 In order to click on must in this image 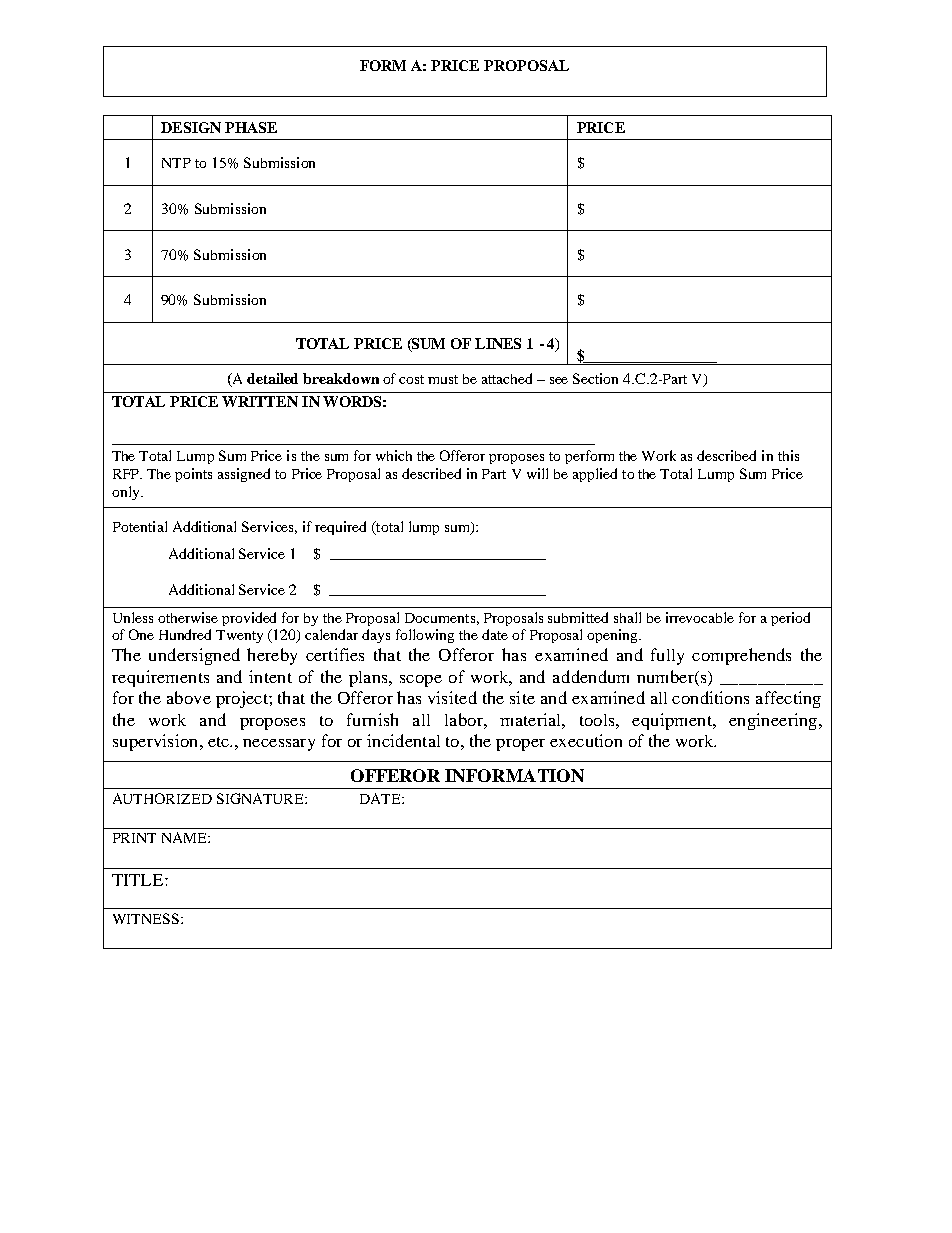, I will do `click(443, 379)`.
